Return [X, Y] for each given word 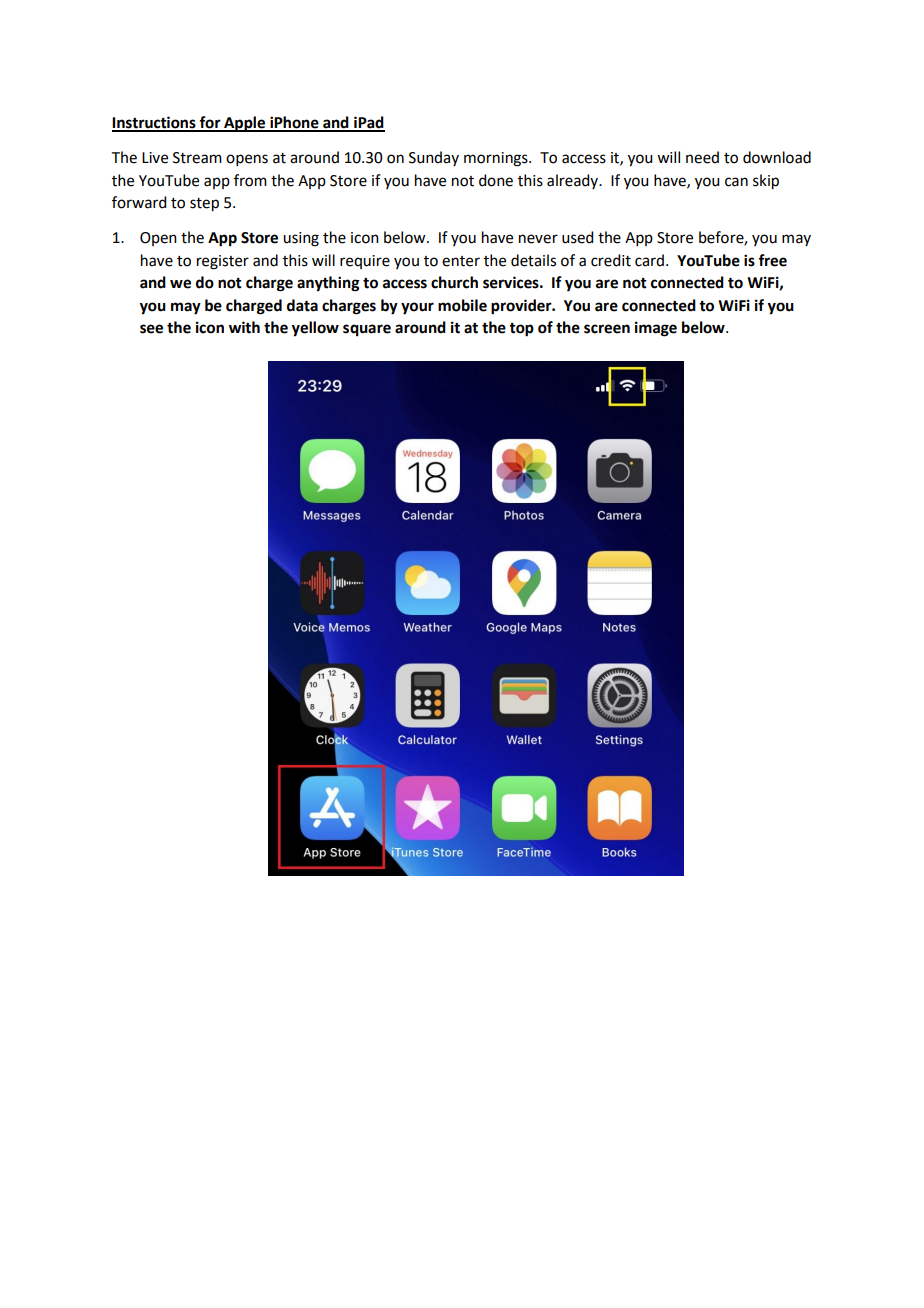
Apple [245, 124]
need [702, 157]
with [244, 327]
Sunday [434, 158]
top [521, 330]
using [301, 239]
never [538, 239]
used [577, 237]
